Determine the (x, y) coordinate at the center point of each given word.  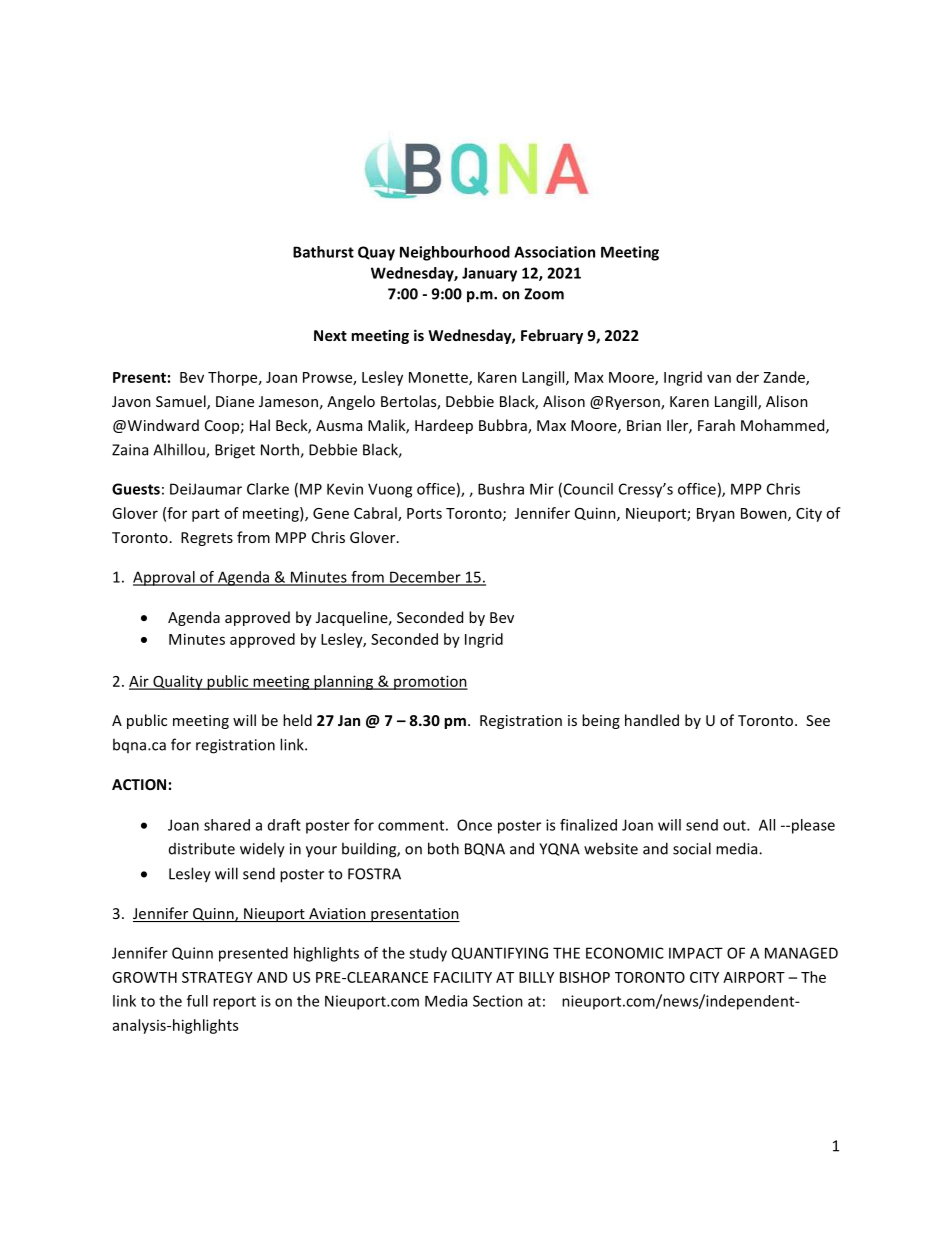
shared (227, 825)
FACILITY (463, 977)
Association (554, 252)
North (281, 450)
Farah (716, 425)
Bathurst (323, 252)
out (735, 825)
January (489, 274)
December (425, 578)
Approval (165, 578)
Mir (542, 489)
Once (474, 825)
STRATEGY (217, 977)
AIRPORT (754, 977)
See (818, 720)
